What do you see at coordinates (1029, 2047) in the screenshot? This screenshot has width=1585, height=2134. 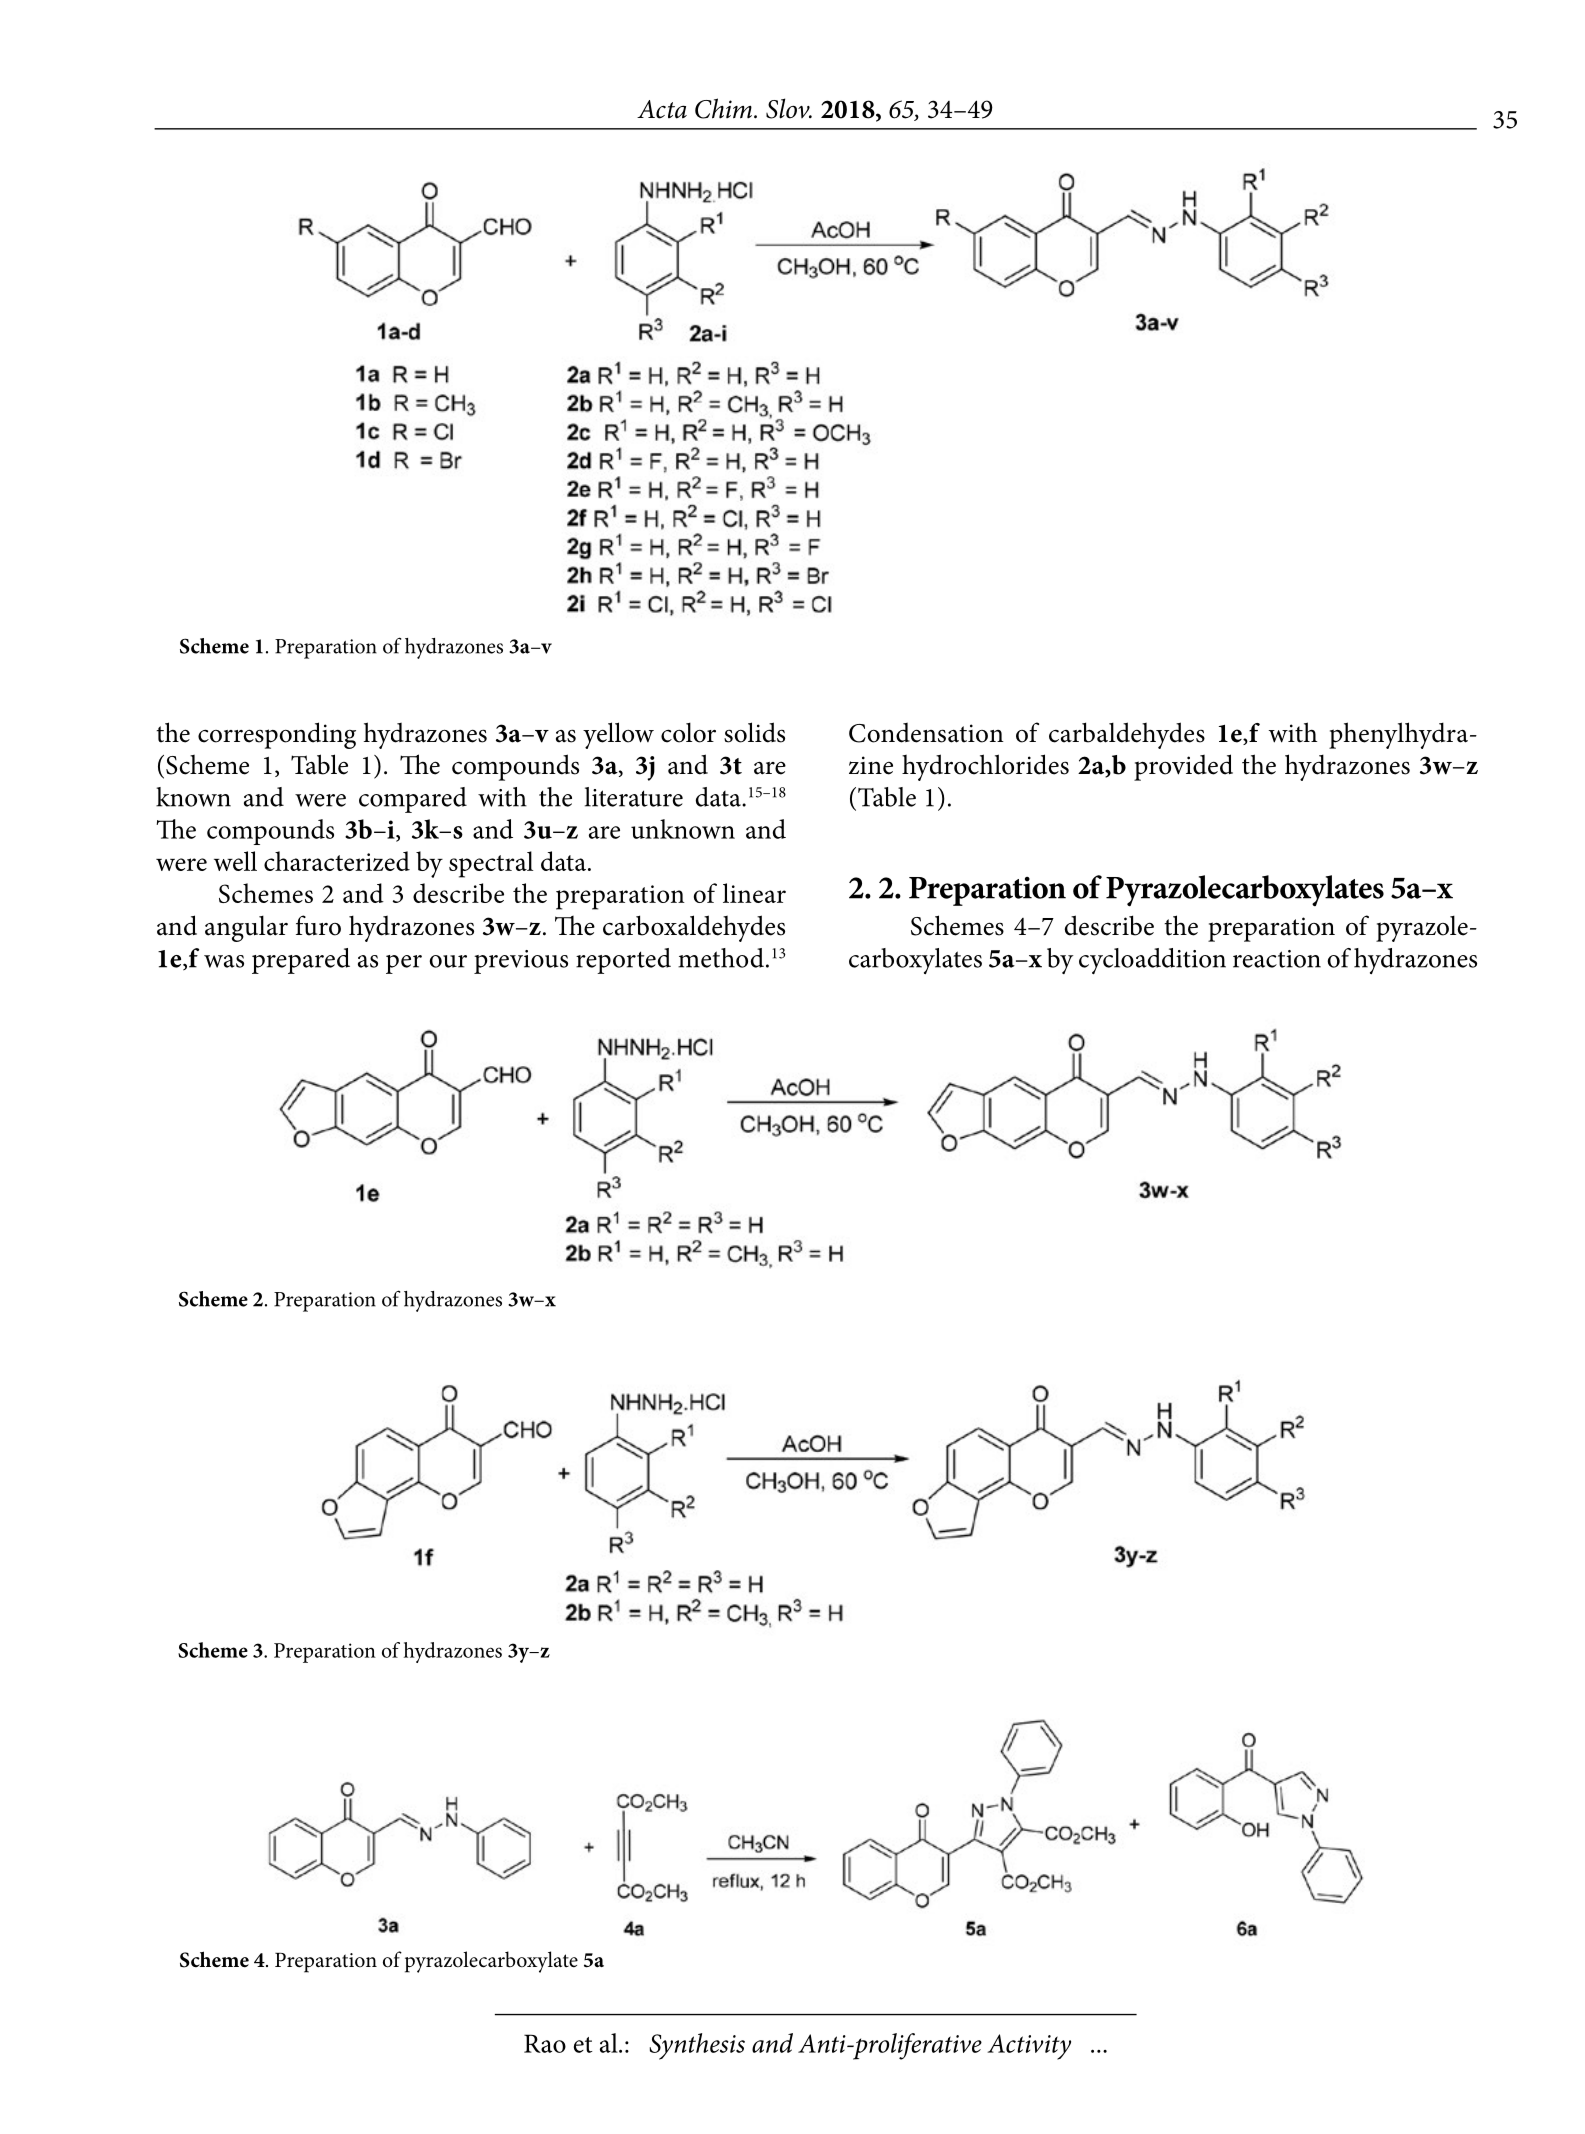 I see `Activity` at bounding box center [1029, 2047].
